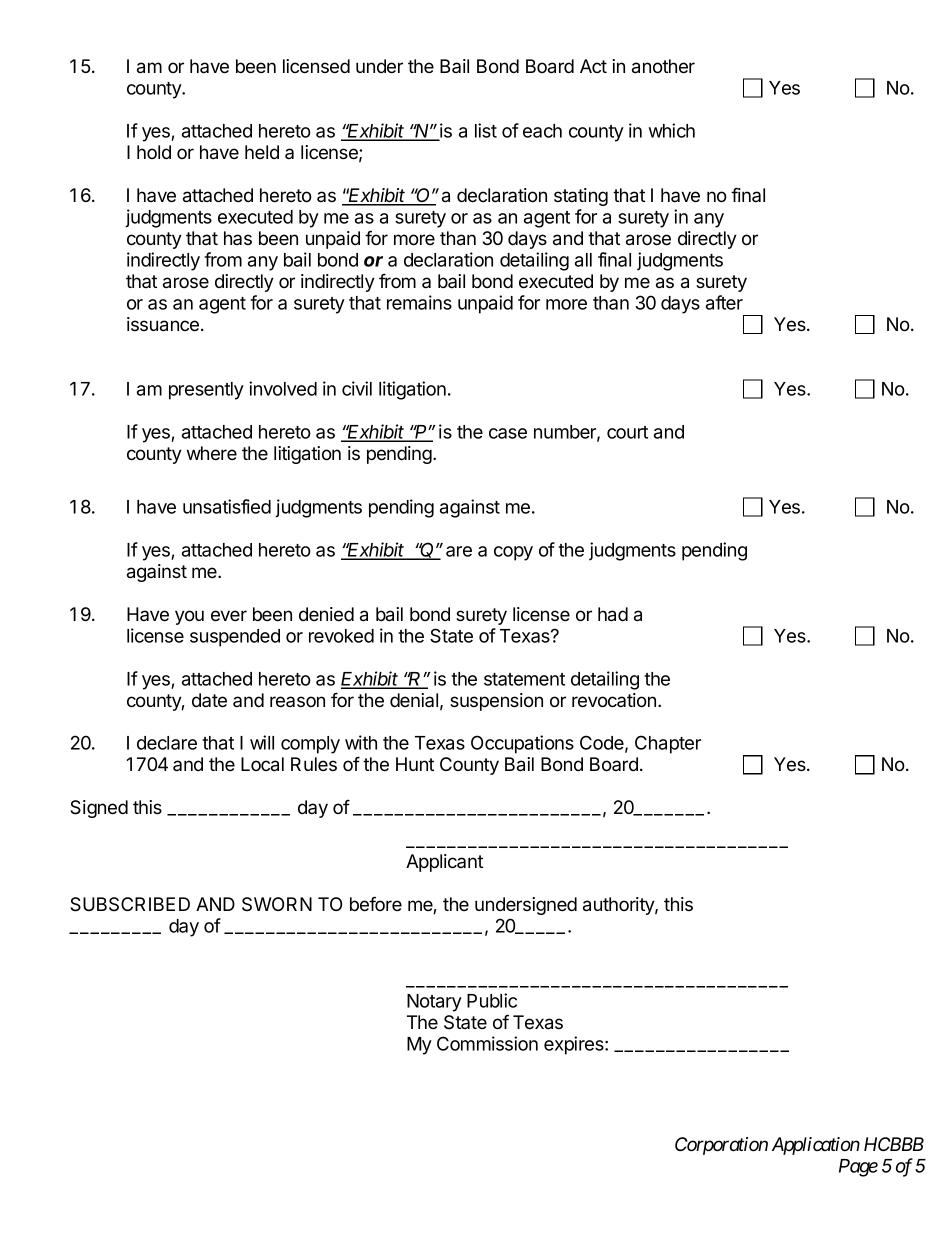 This screenshot has height=1233, width=952. I want to click on Occupations, so click(522, 744).
